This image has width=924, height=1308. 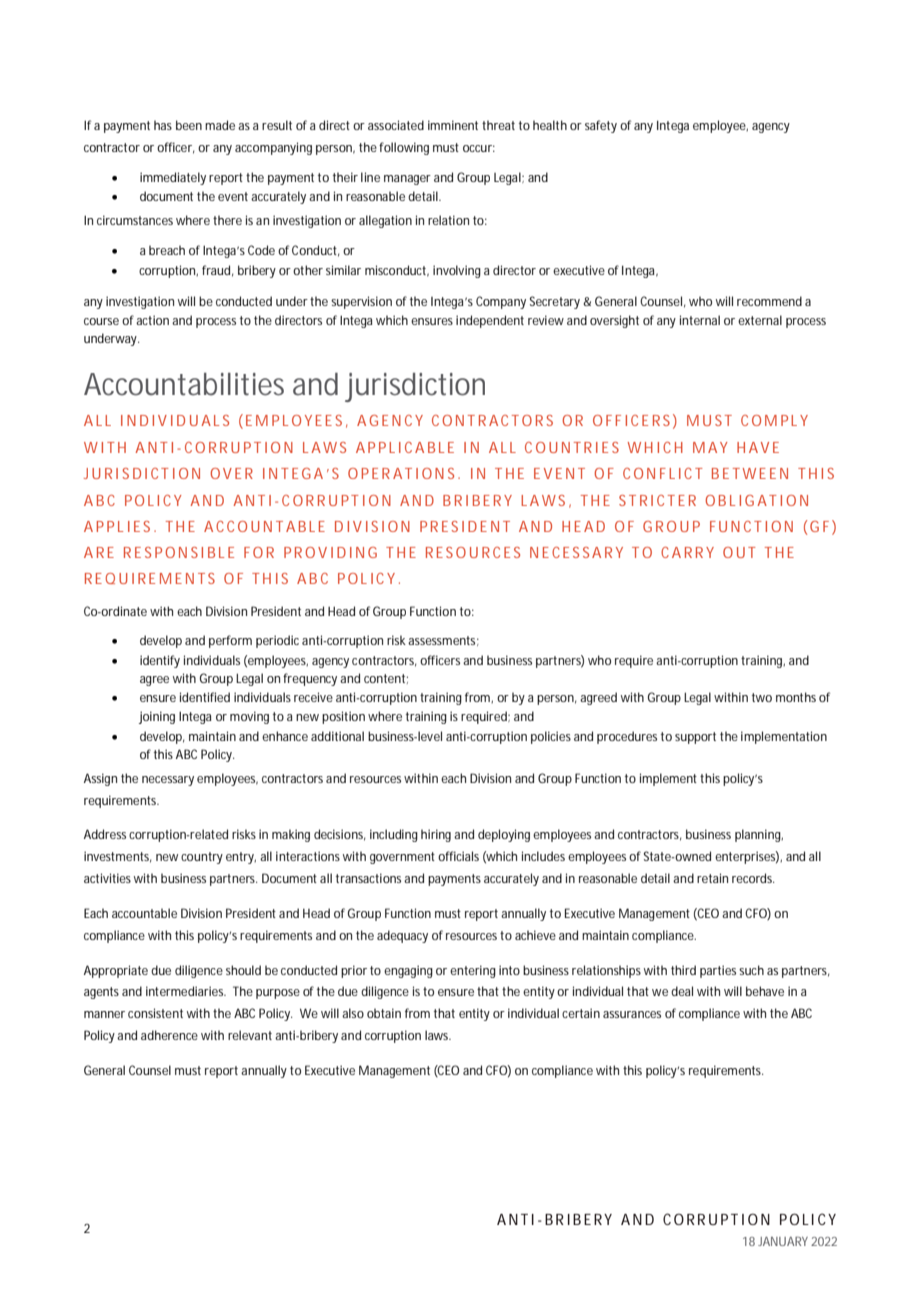 What do you see at coordinates (458, 856) in the image?
I see `officials` at bounding box center [458, 856].
